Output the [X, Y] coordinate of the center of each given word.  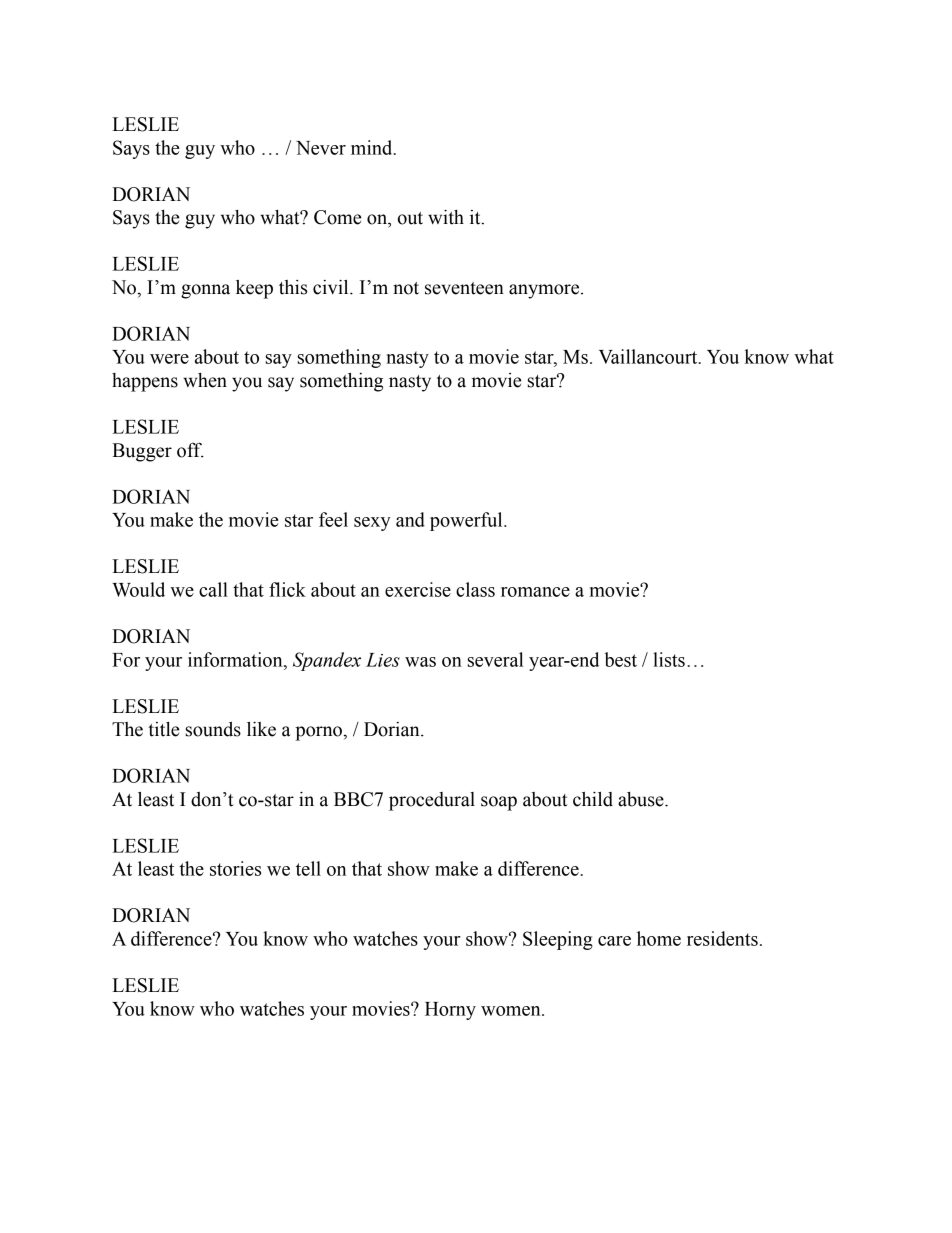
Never [321, 148]
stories [235, 868]
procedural [432, 801]
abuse [642, 799]
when [205, 380]
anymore [545, 291]
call [213, 589]
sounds [213, 729]
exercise [418, 589]
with [446, 217]
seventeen [464, 288]
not [406, 288]
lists [669, 659]
